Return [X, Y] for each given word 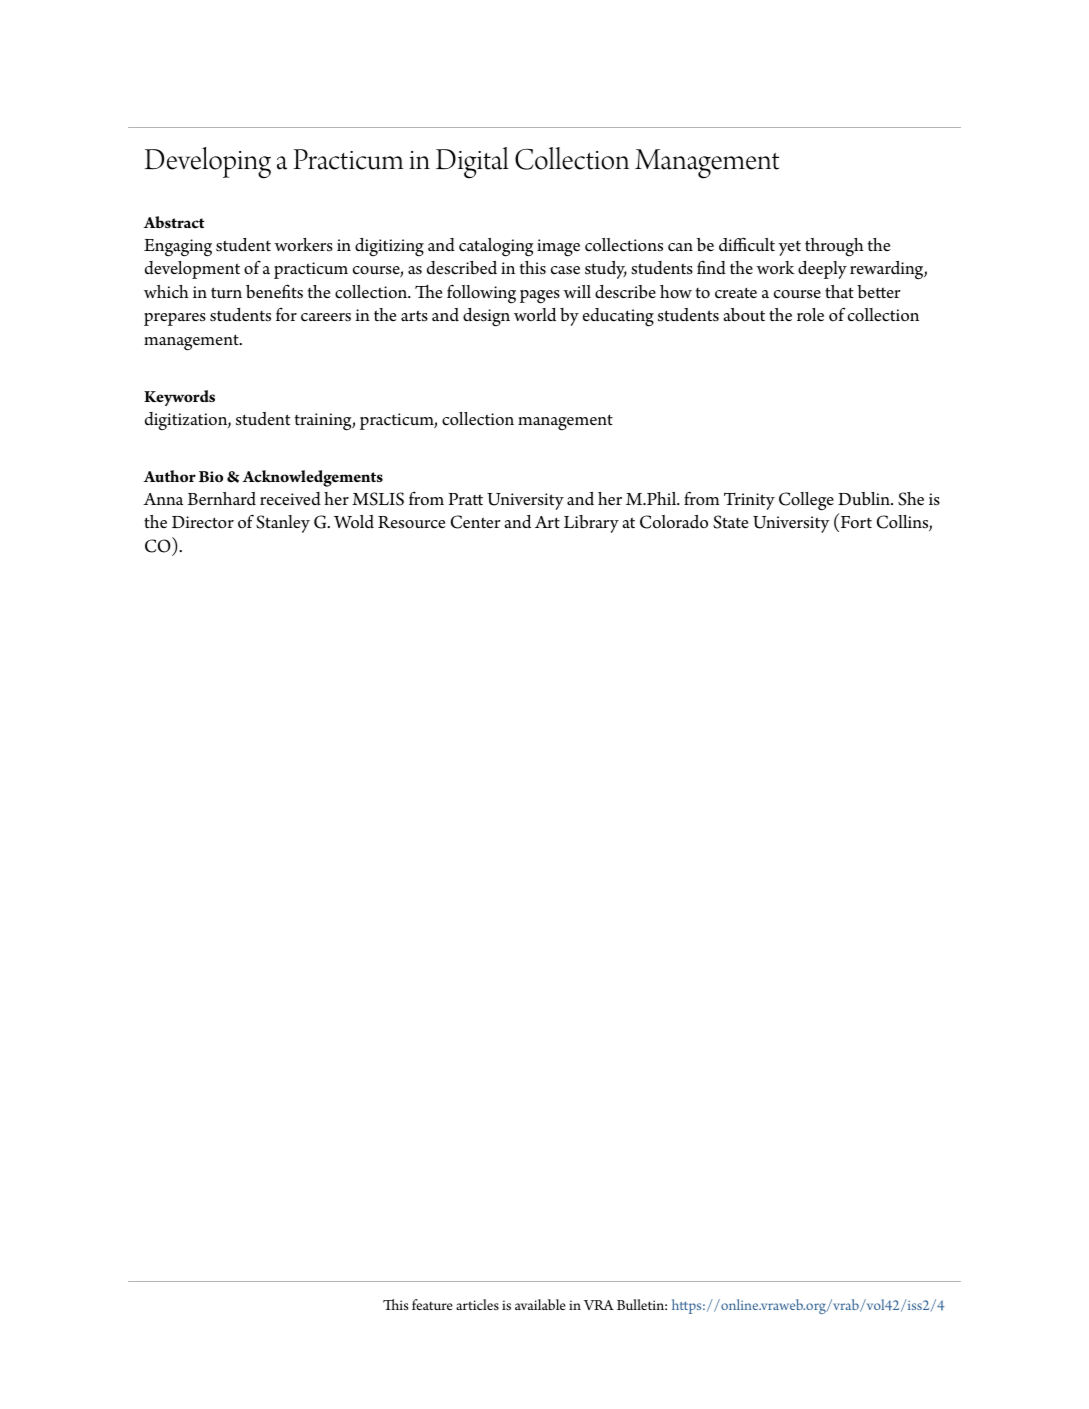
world [535, 315]
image [558, 248]
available [540, 1304]
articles [477, 1304]
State [730, 522]
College [806, 501]
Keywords [179, 398]
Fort [855, 522]
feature [432, 1304]
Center [476, 522]
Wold [354, 522]
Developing [208, 163]
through [834, 247]
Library [591, 524]
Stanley [283, 524]
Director [203, 522]
